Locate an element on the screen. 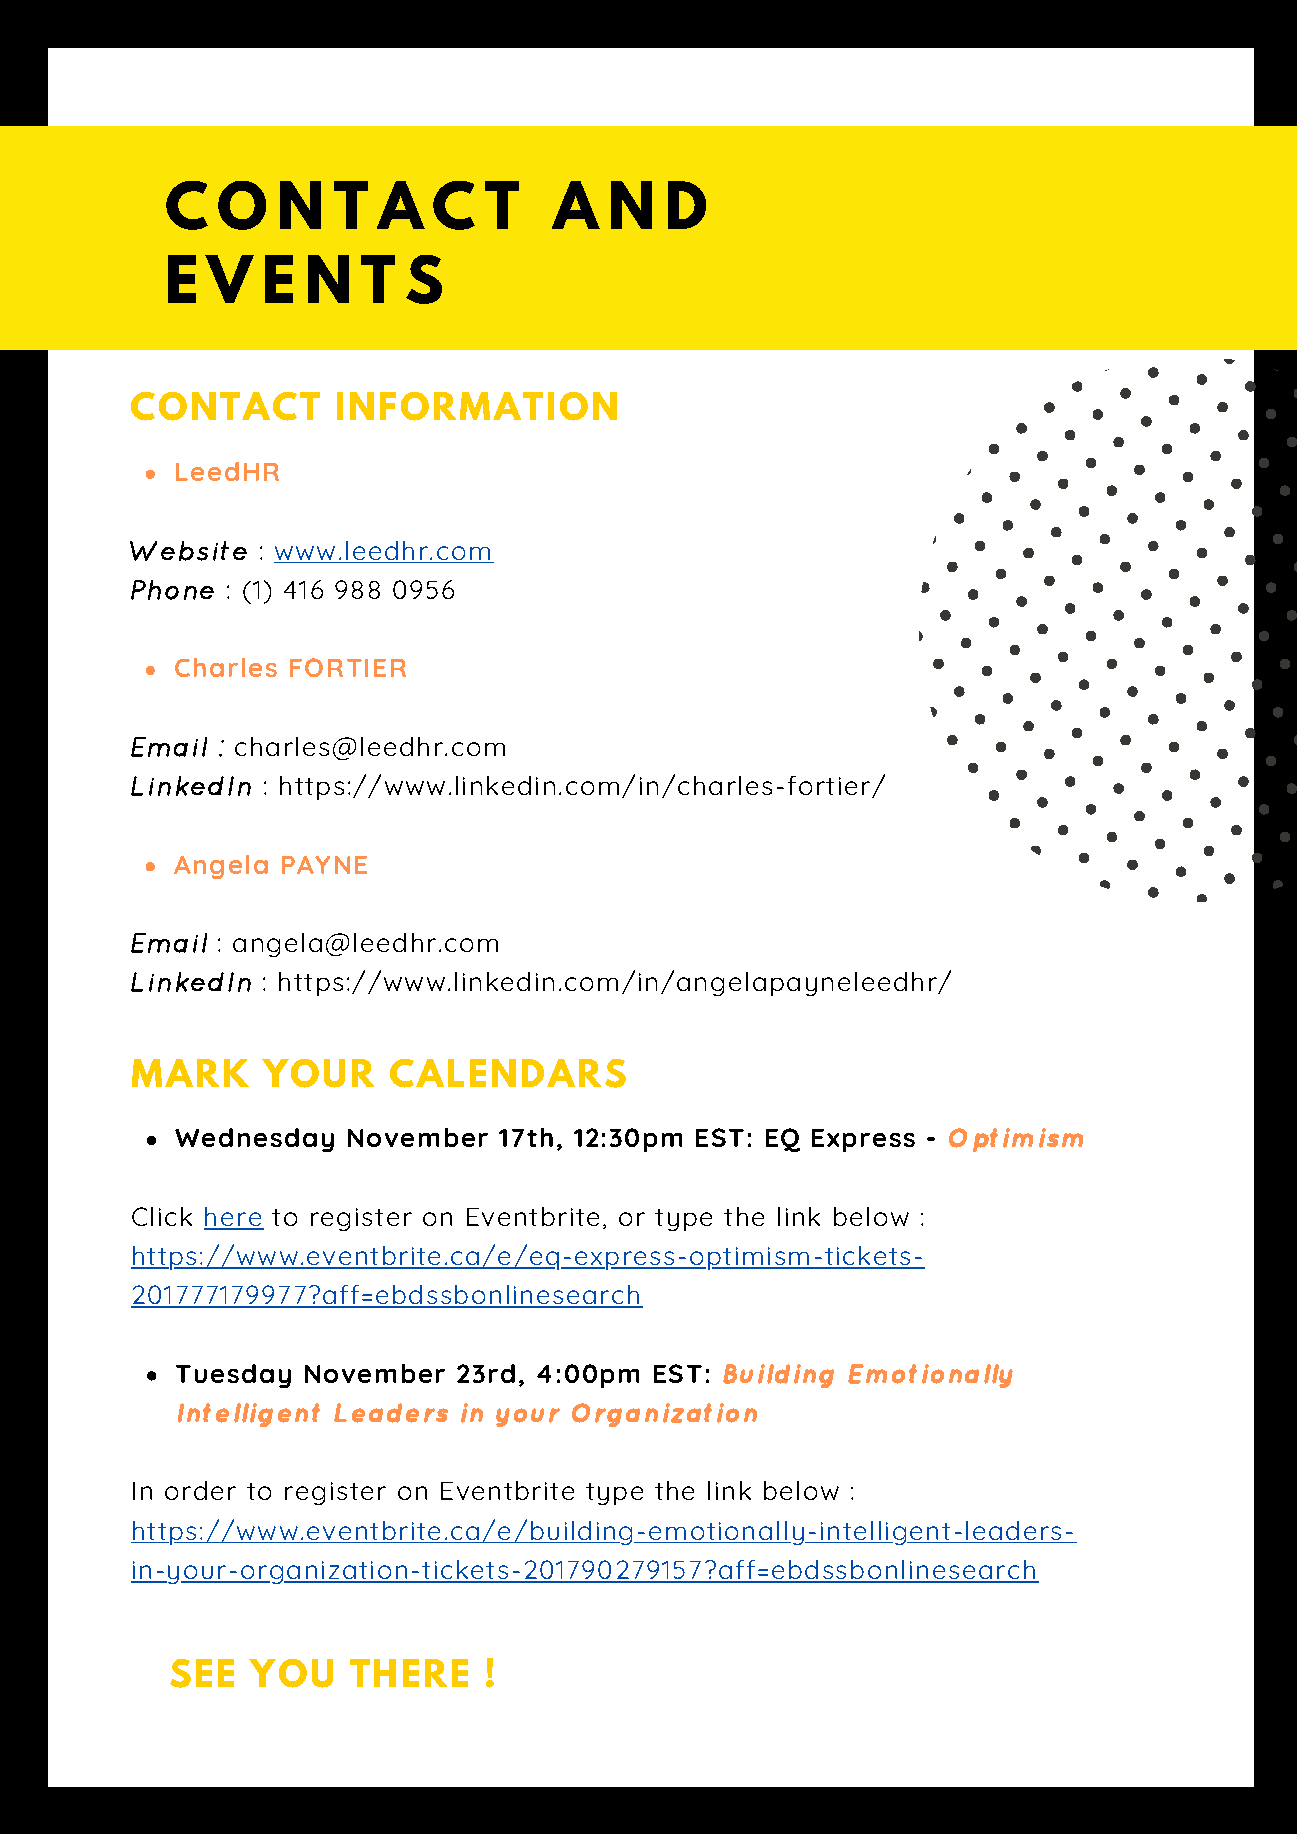 This screenshot has width=1297, height=1834. order is located at coordinates (200, 1490).
